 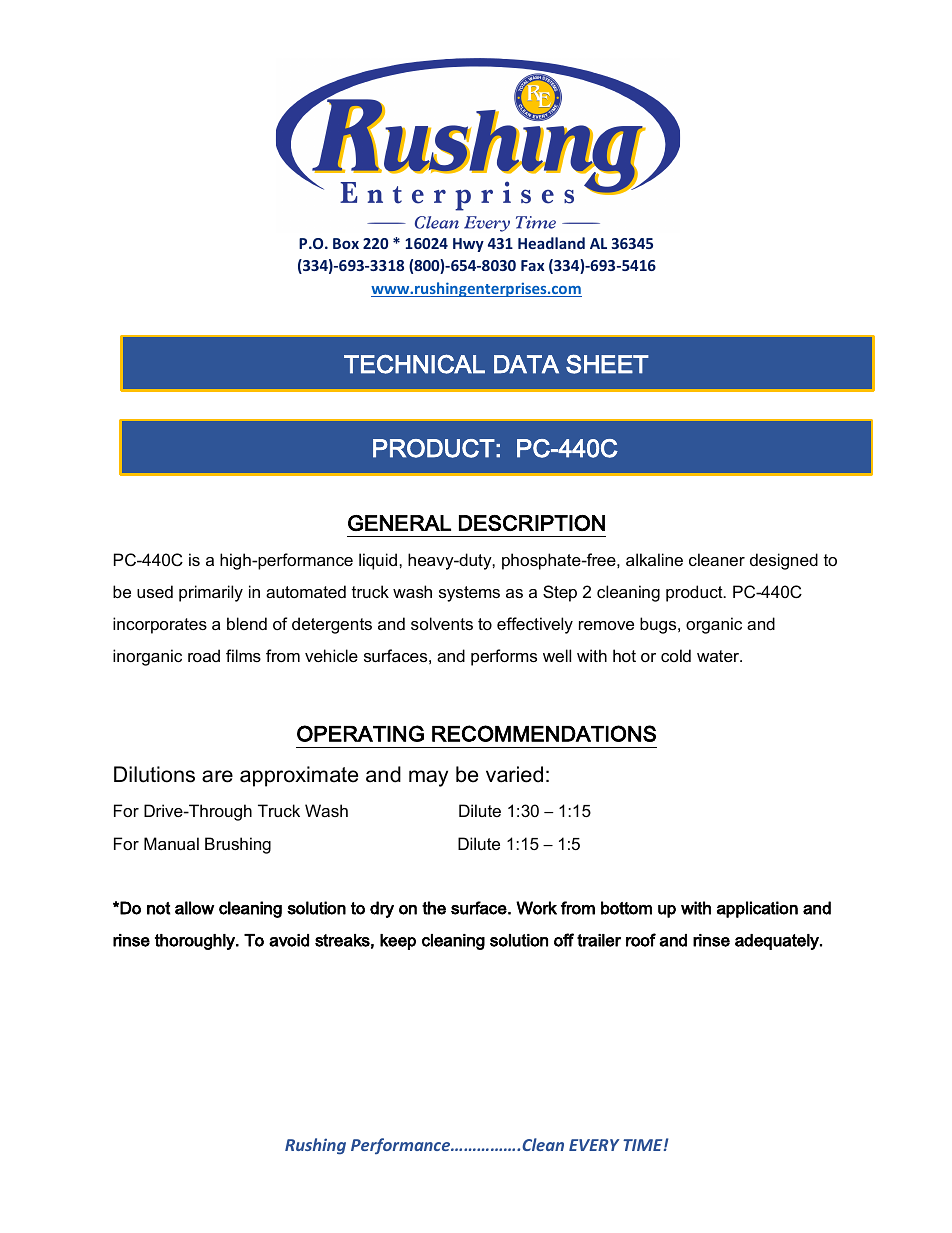 I want to click on systems, so click(x=469, y=594).
